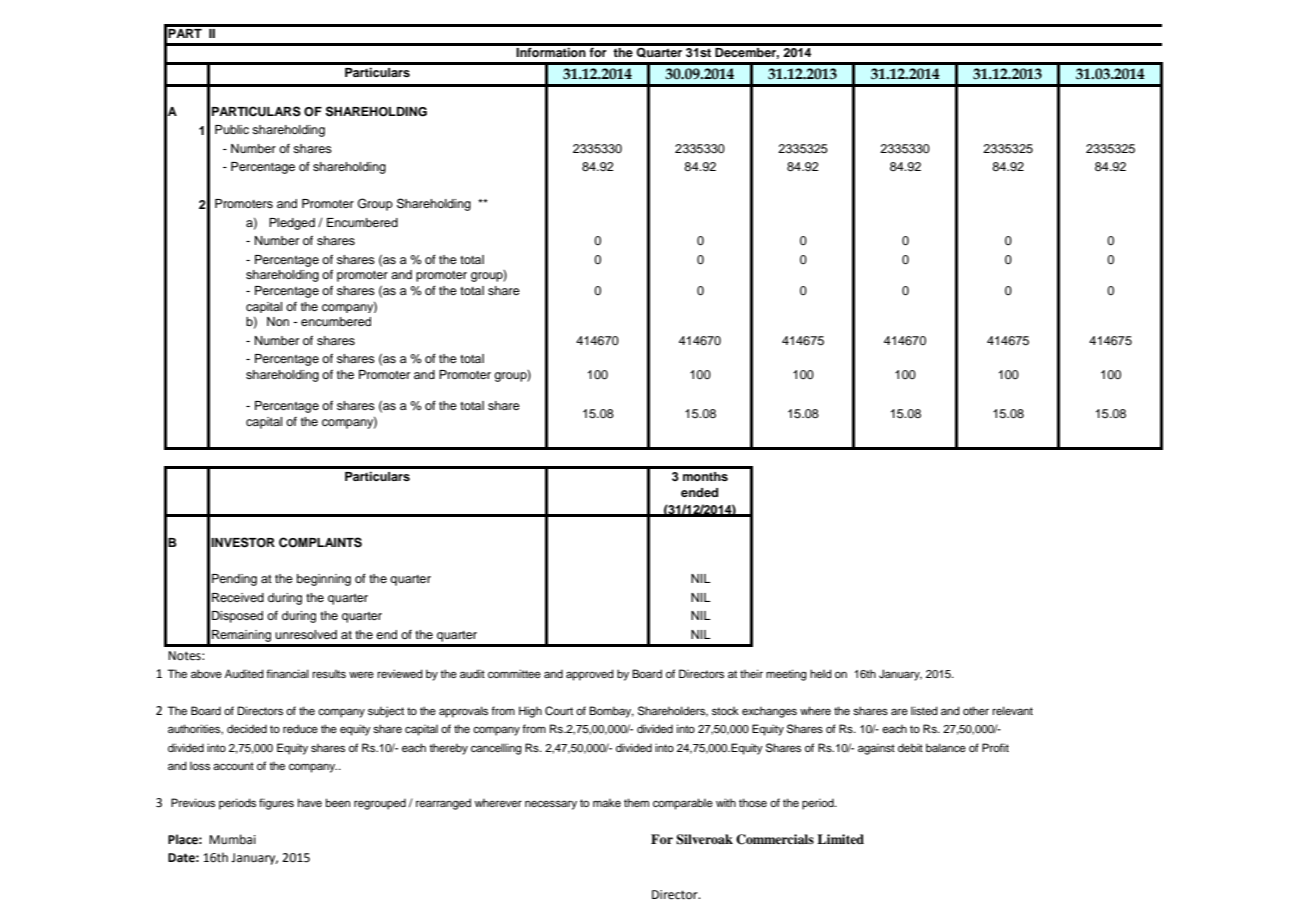  I want to click on Pending, so click(234, 580).
